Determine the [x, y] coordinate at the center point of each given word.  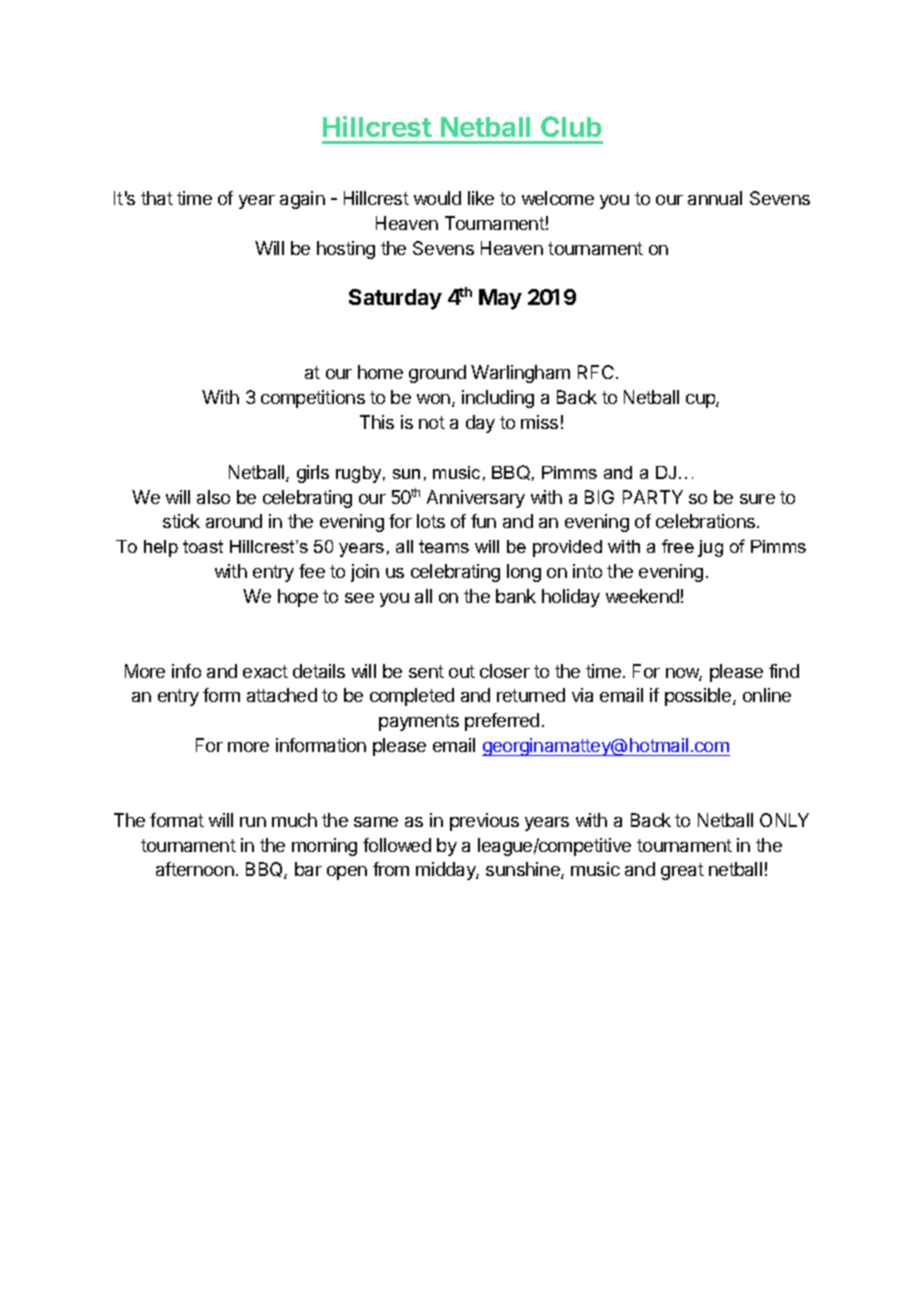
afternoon [195, 869]
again [302, 200]
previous [484, 822]
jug [710, 548]
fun [483, 521]
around [234, 521]
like [481, 198]
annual [715, 198]
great [682, 871]
